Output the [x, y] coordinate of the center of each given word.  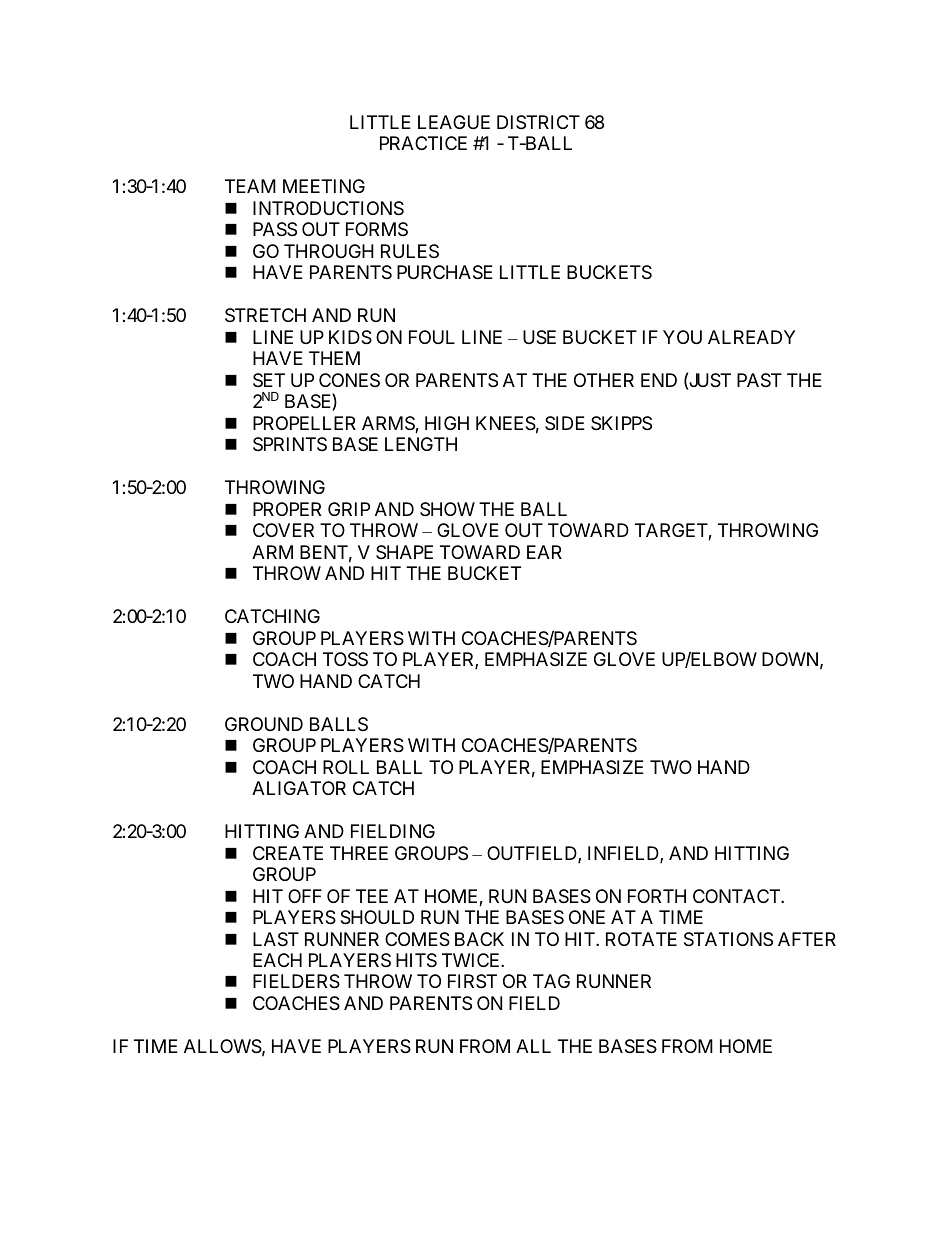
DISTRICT [538, 122]
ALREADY [751, 337]
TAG [551, 981]
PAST [759, 380]
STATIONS [728, 939]
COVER [283, 530]
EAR [544, 552]
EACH [277, 960]
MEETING [324, 186]
